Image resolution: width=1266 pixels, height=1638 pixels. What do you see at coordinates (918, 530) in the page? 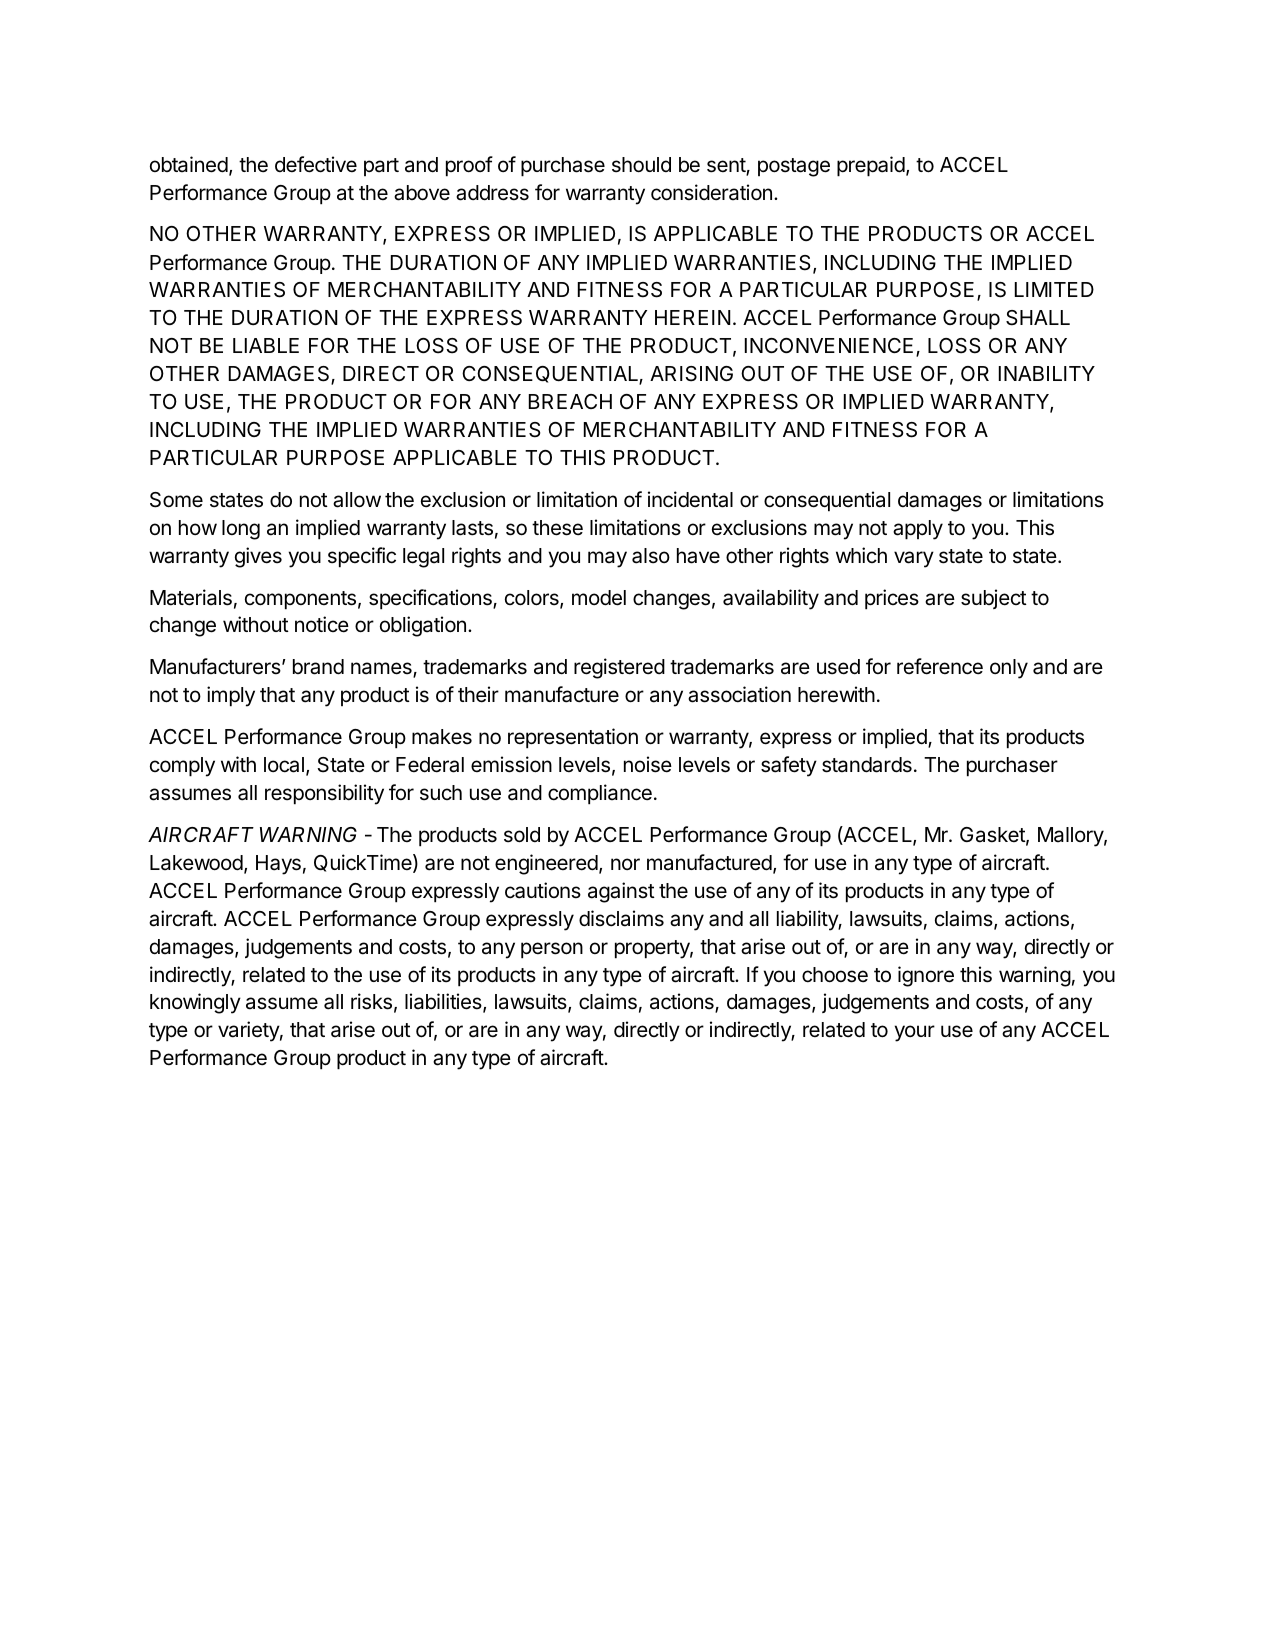
I see `apply` at bounding box center [918, 530].
